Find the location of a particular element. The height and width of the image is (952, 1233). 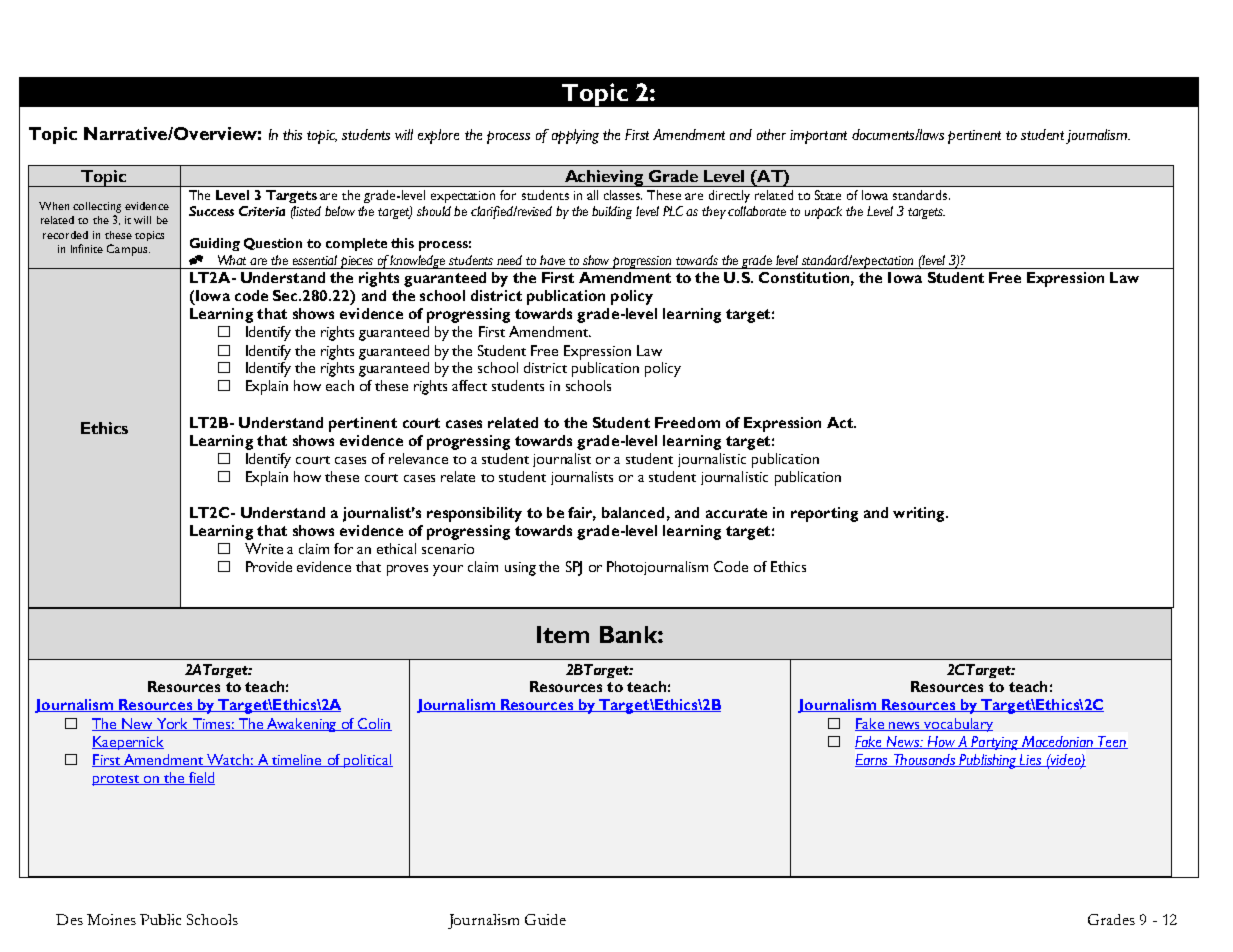

balanced is located at coordinates (633, 512).
